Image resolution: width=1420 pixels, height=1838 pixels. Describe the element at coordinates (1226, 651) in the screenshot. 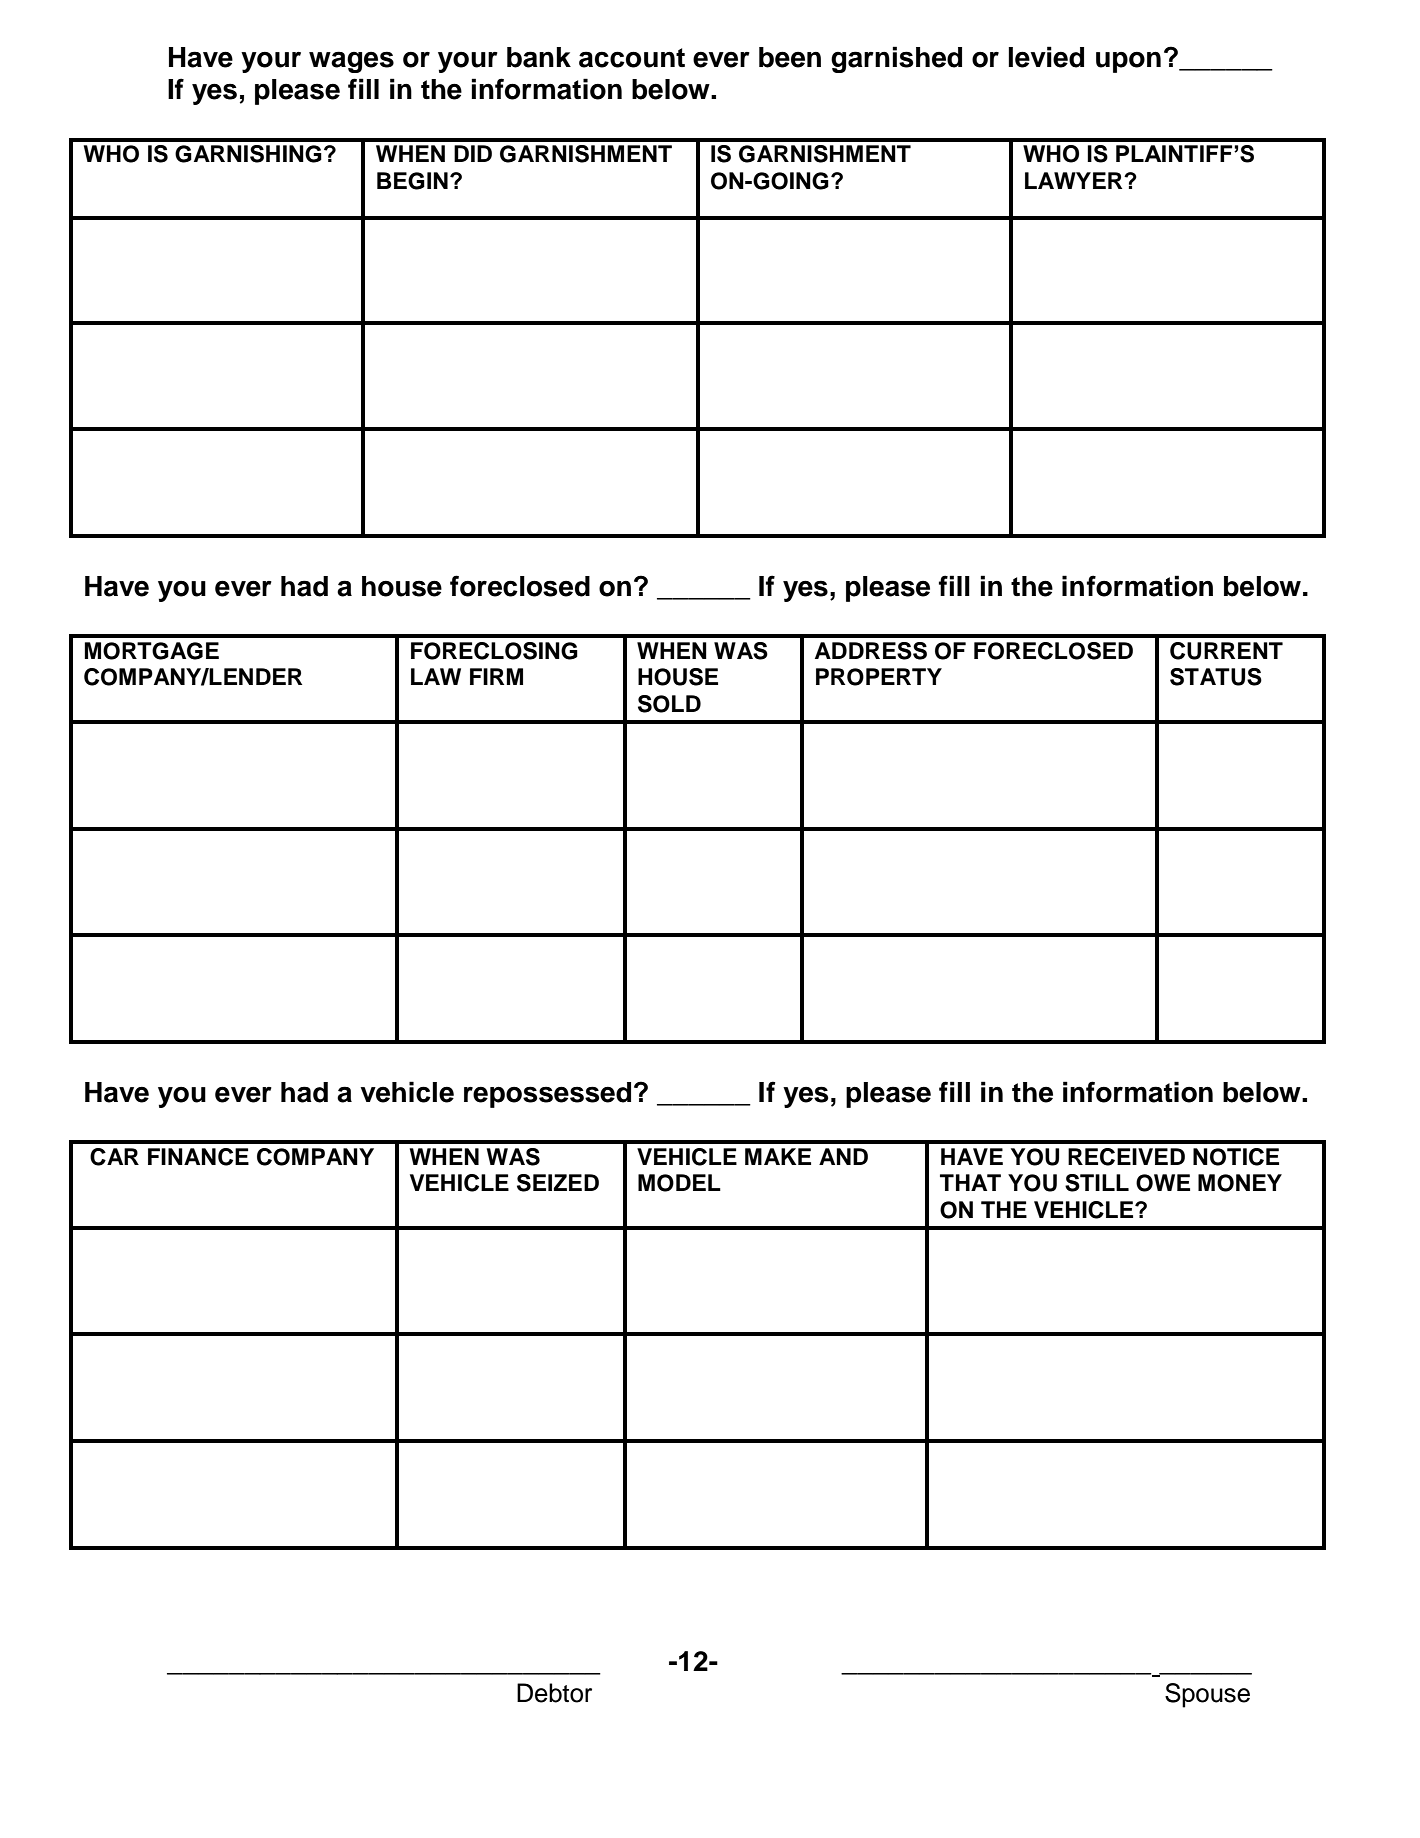

I see `CURRENT` at that location.
